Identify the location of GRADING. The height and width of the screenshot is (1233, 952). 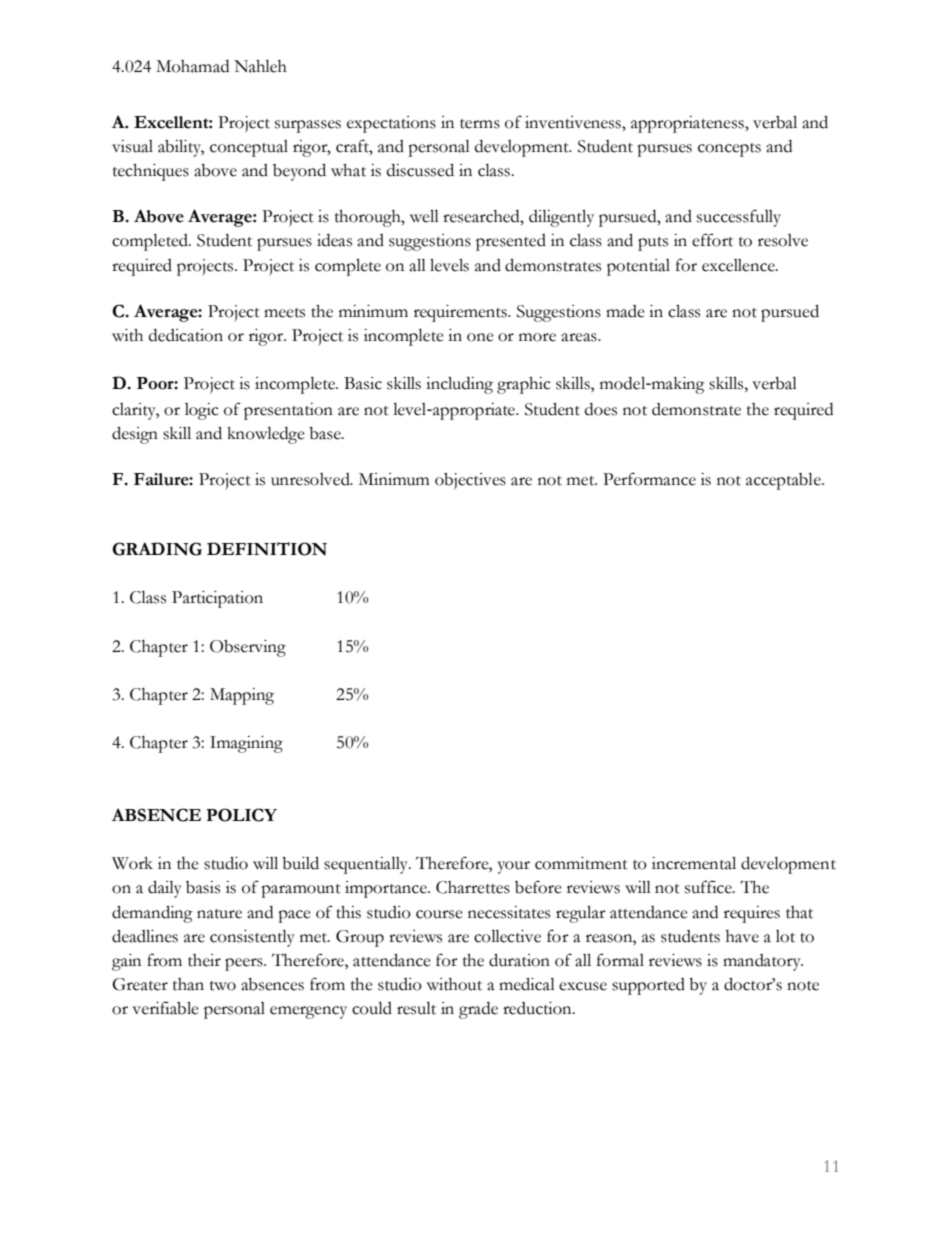
(157, 549).
